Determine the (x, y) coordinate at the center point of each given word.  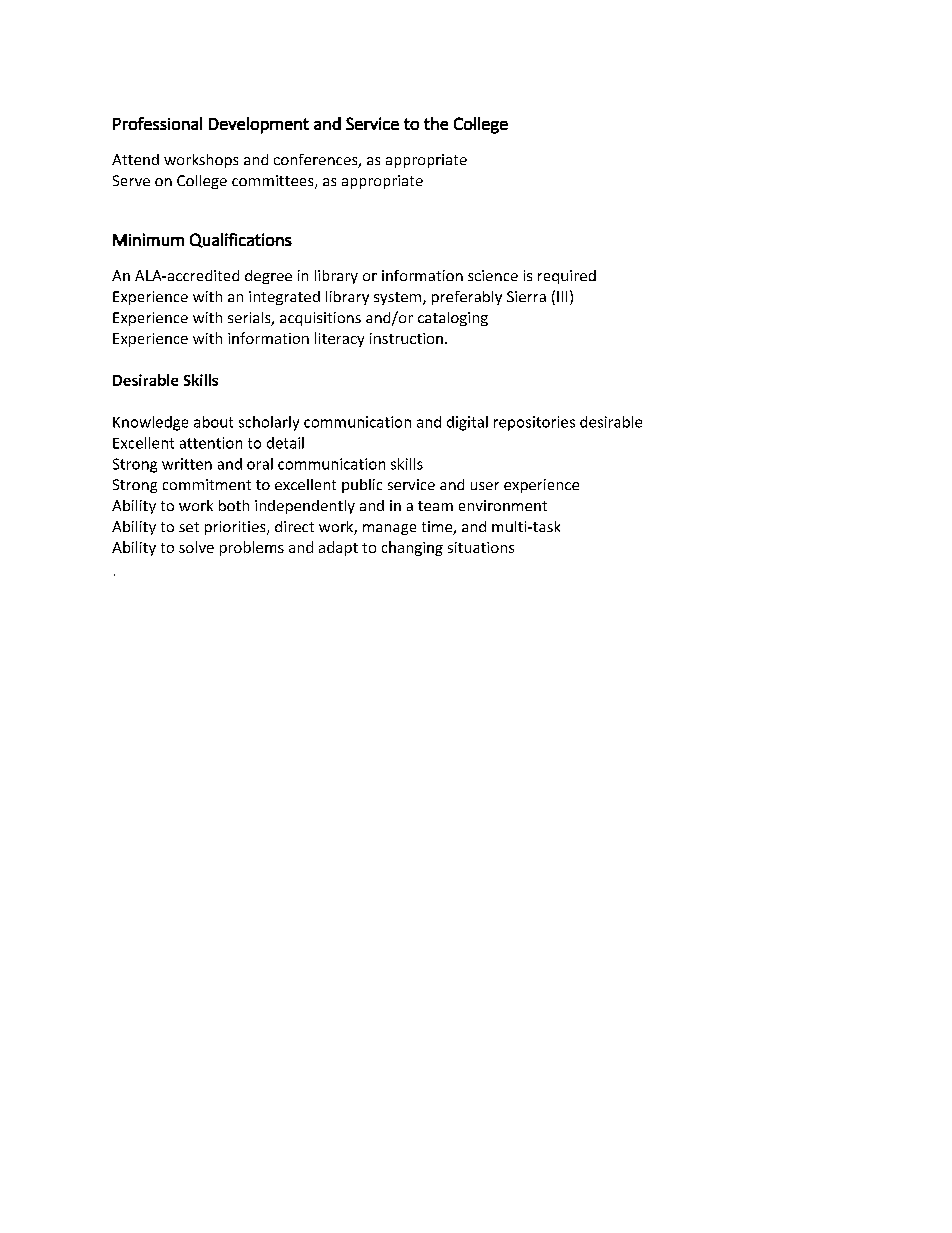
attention (211, 443)
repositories (534, 423)
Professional (157, 123)
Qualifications (241, 240)
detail (285, 443)
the (436, 123)
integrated (284, 298)
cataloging (453, 319)
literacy (339, 339)
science (493, 275)
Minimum (148, 239)
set (189, 527)
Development (259, 125)
